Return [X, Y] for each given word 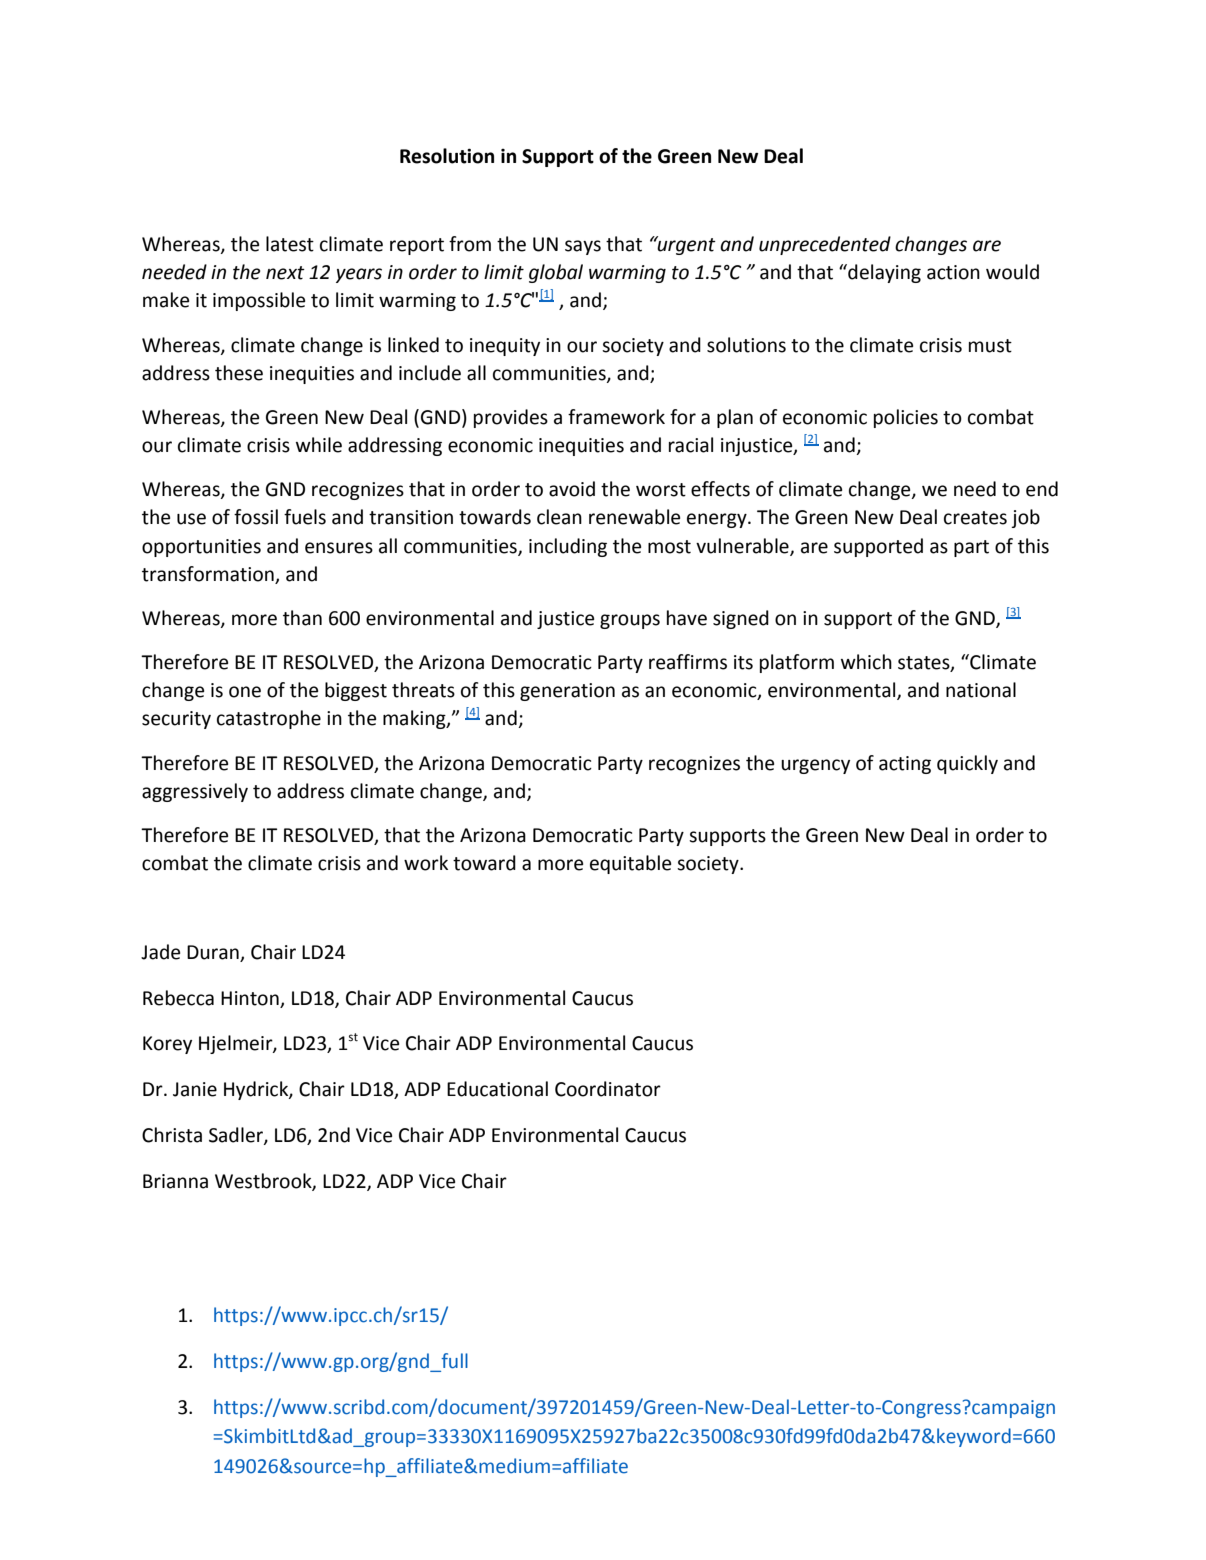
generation [567, 692]
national [981, 690]
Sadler [237, 1136]
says [583, 247]
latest [290, 244]
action [953, 272]
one [245, 692]
